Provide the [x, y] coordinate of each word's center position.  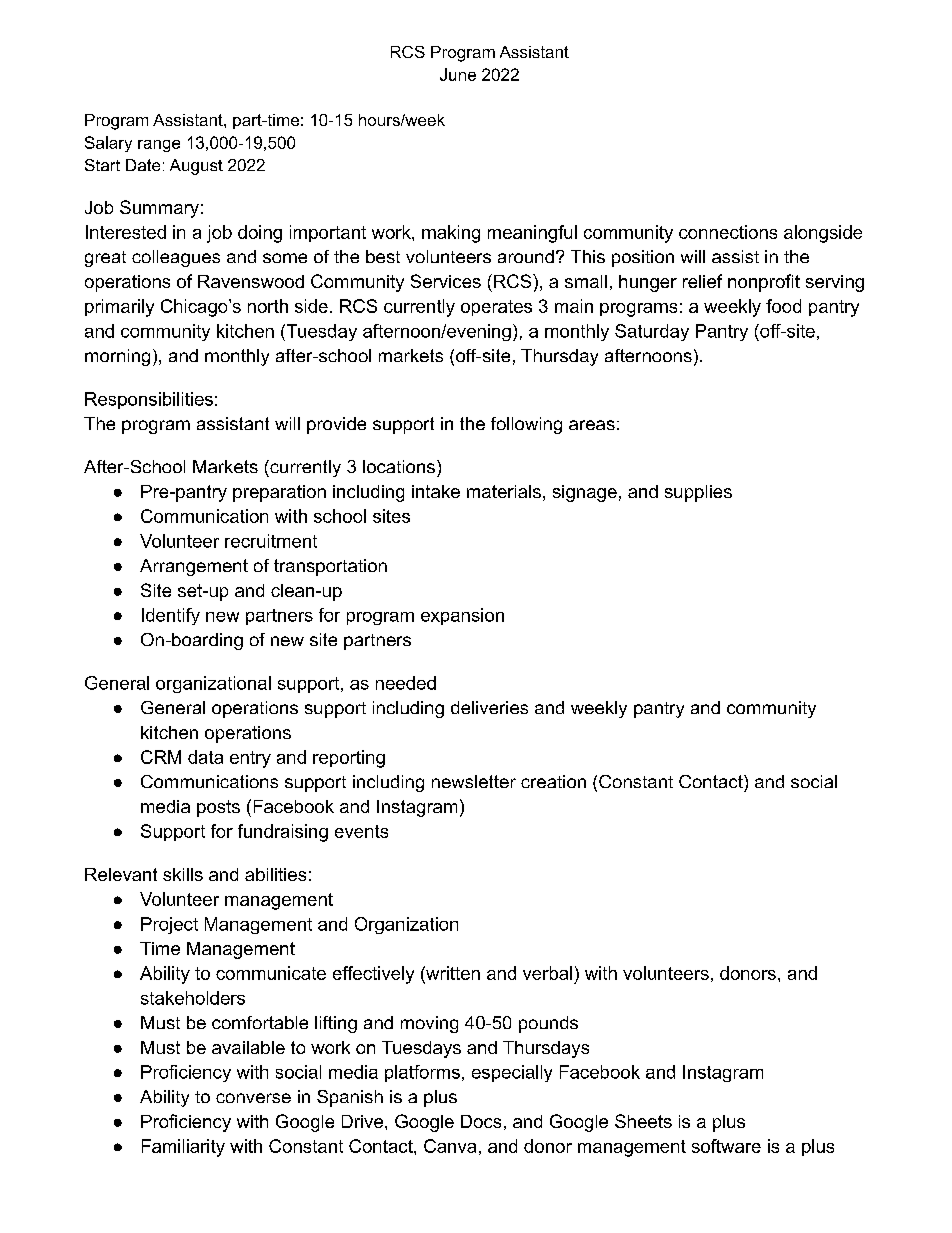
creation [553, 781]
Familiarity [183, 1148]
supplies [698, 493]
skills [183, 874]
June [458, 74]
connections [728, 232]
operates [496, 308]
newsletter [474, 781]
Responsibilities [149, 400]
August [196, 167]
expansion [462, 616]
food [783, 306]
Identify [171, 616]
